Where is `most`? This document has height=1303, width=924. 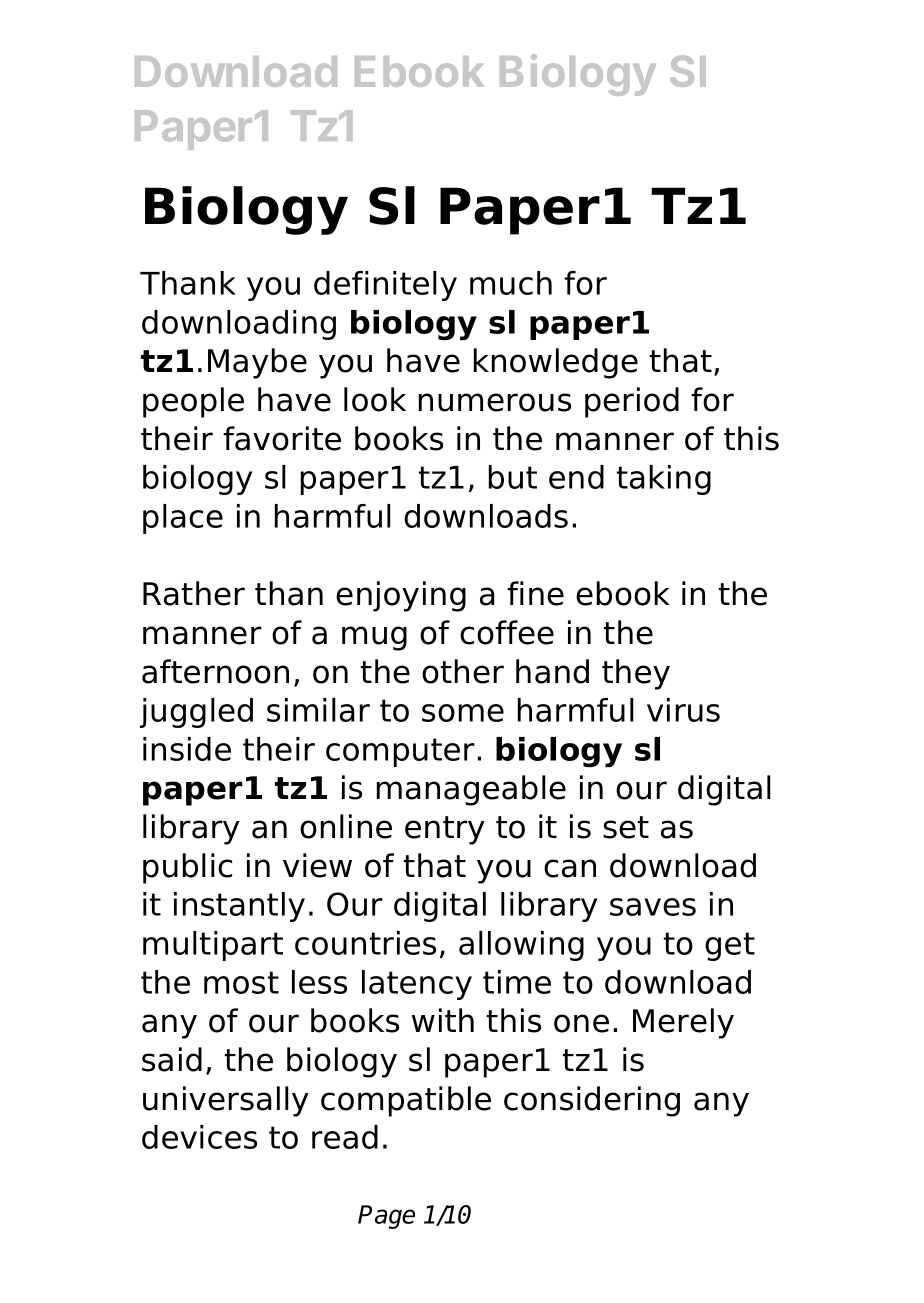 most is located at coordinates (241, 982).
